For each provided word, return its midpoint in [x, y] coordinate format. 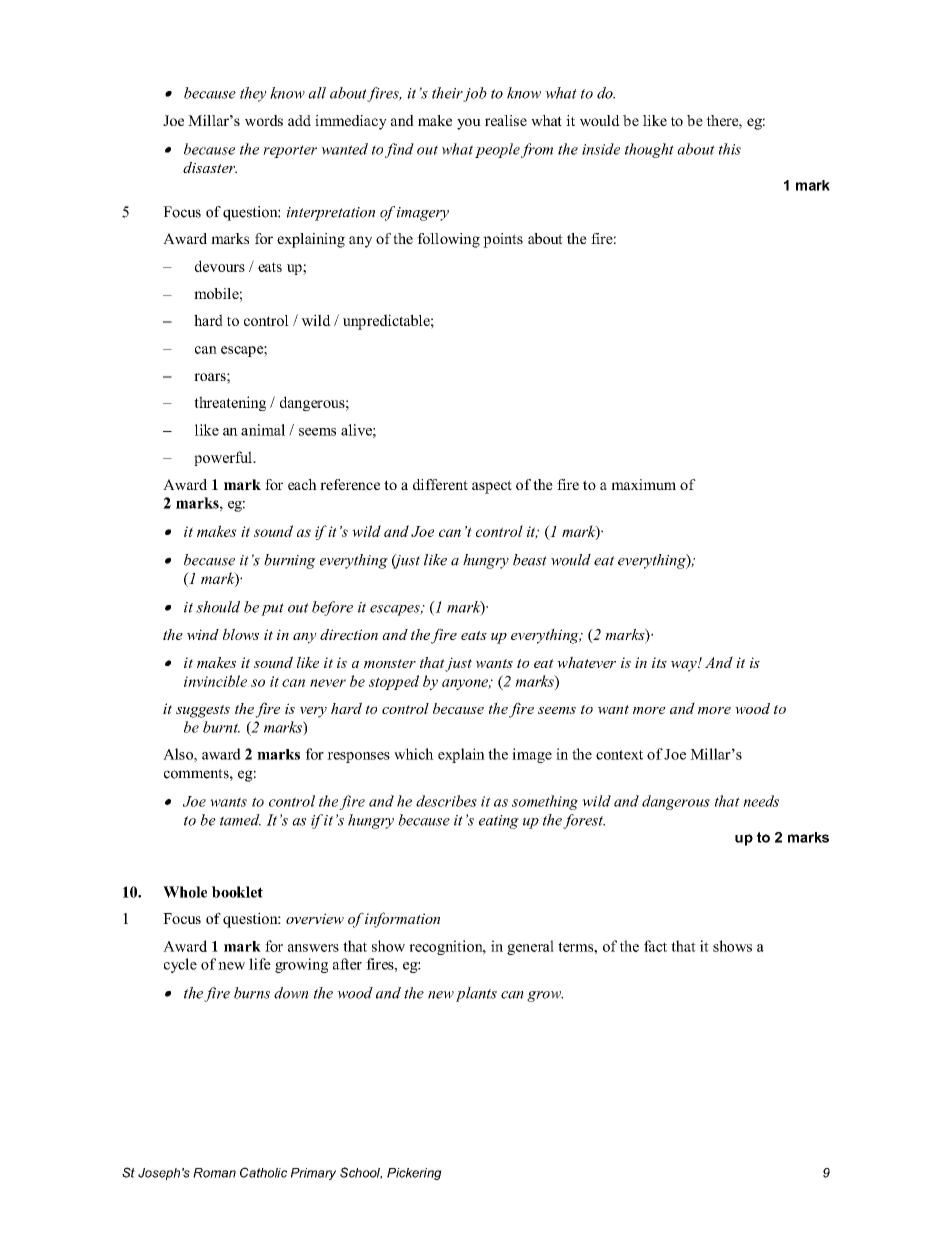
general [530, 947]
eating [499, 822]
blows [241, 634]
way [685, 666]
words [264, 120]
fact [655, 946]
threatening [230, 403]
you [469, 124]
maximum [643, 484]
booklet [237, 892]
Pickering [414, 1174]
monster [390, 663]
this [730, 149]
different [440, 484]
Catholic [263, 1172]
